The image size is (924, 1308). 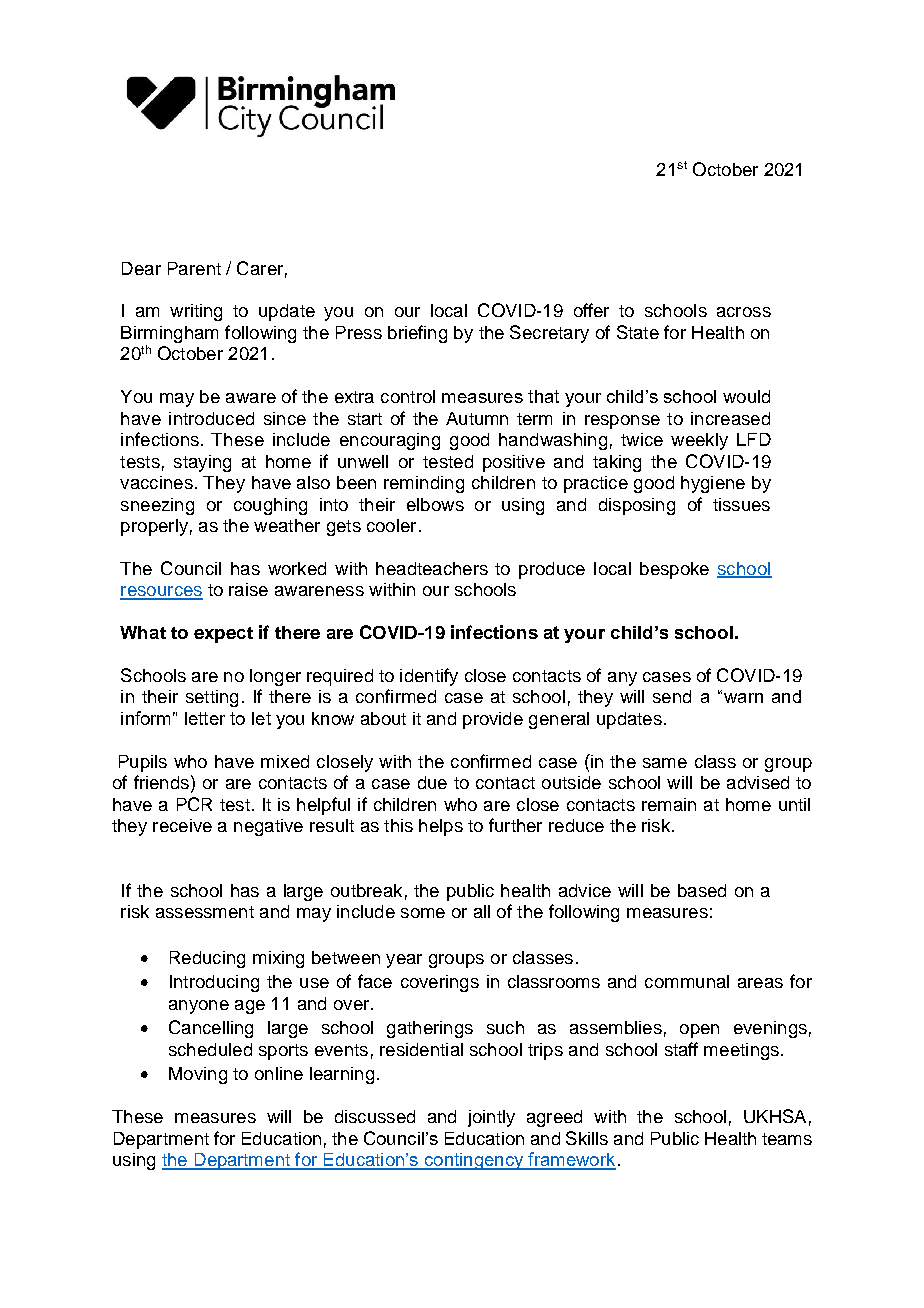 I want to click on Moving, so click(x=198, y=1075).
